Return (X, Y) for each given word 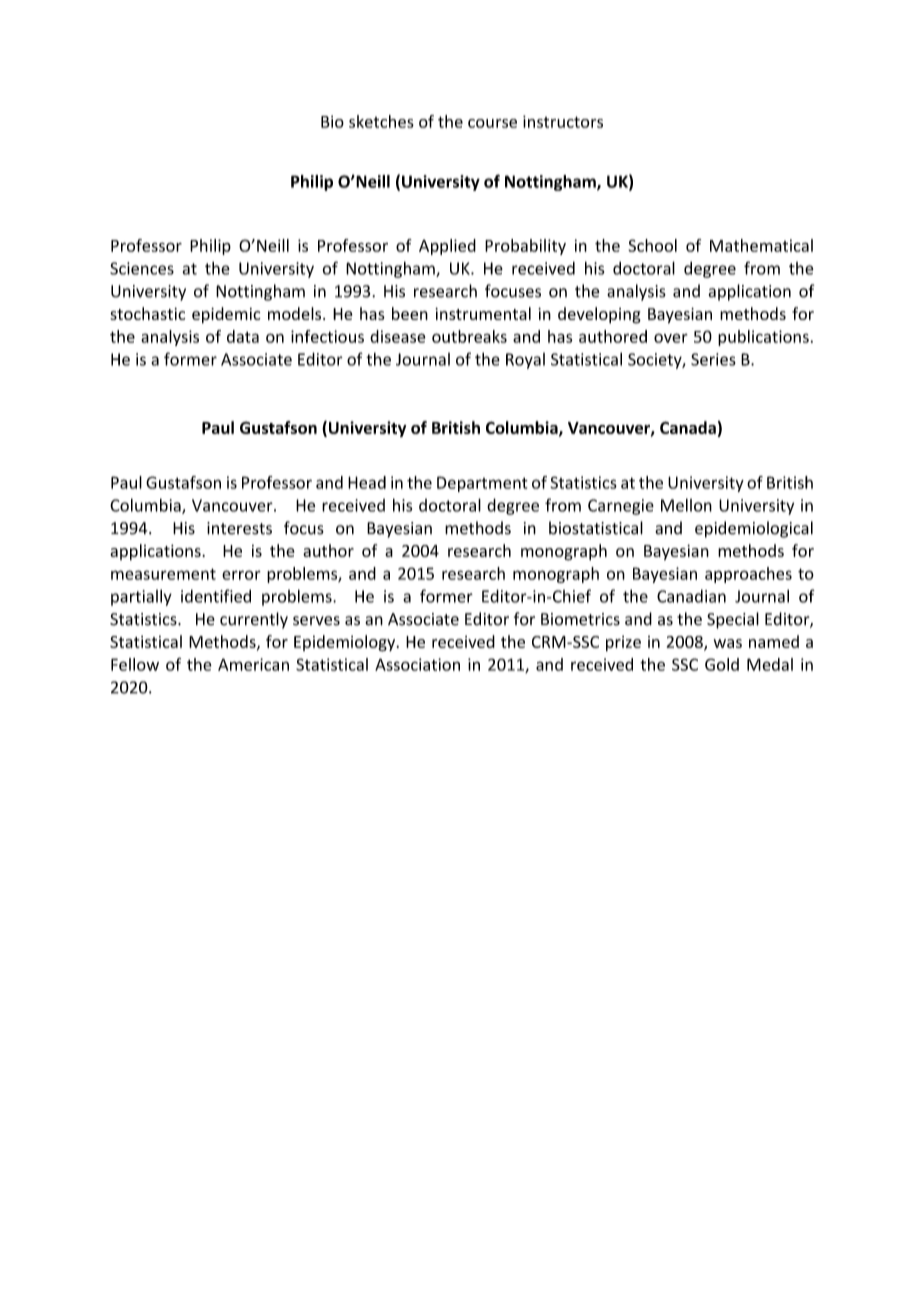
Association (417, 664)
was (728, 643)
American (253, 664)
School (652, 245)
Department (482, 484)
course (492, 123)
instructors (563, 121)
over (671, 338)
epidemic (226, 315)
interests (239, 528)
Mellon (686, 505)
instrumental (483, 313)
